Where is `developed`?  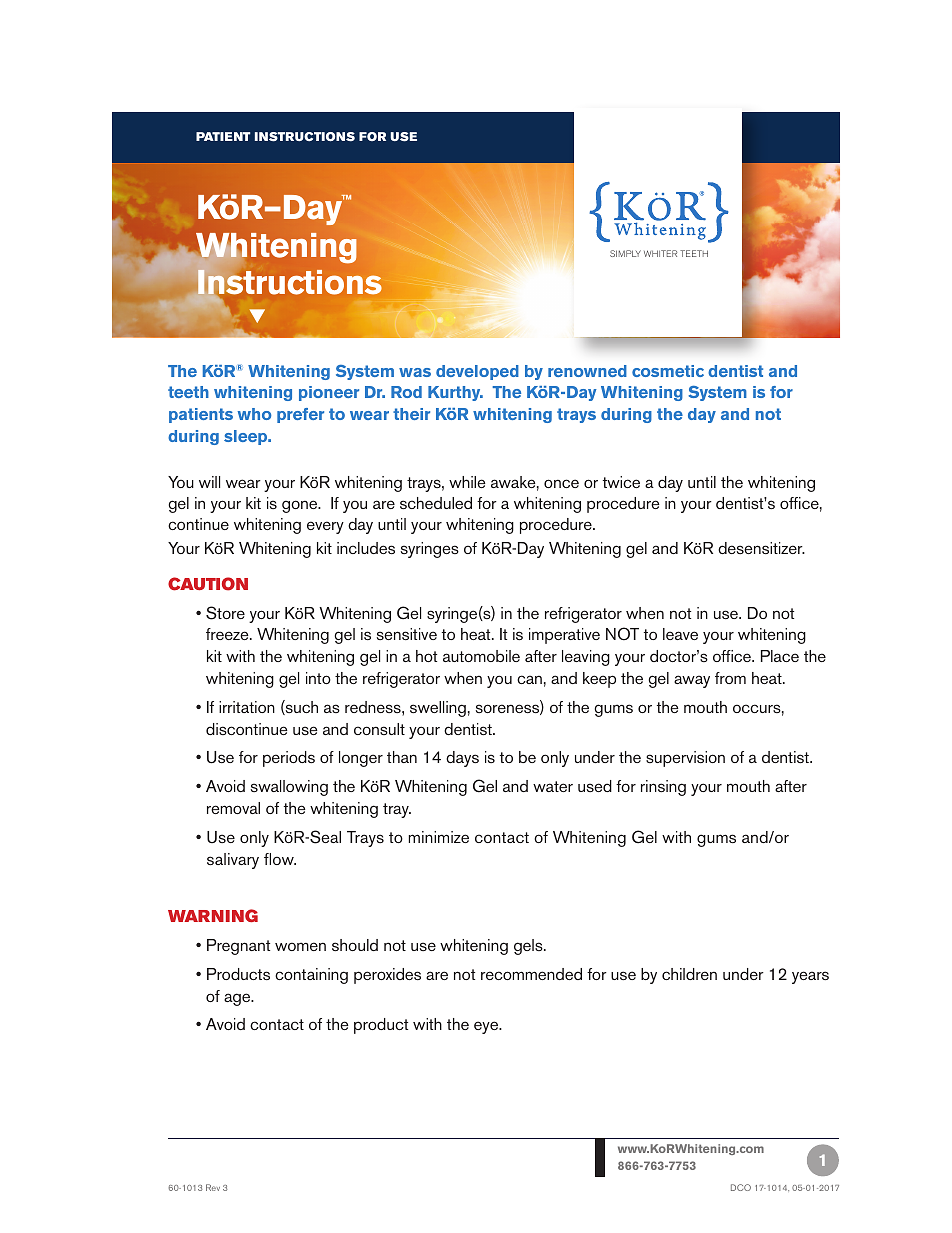
developed is located at coordinates (477, 372).
